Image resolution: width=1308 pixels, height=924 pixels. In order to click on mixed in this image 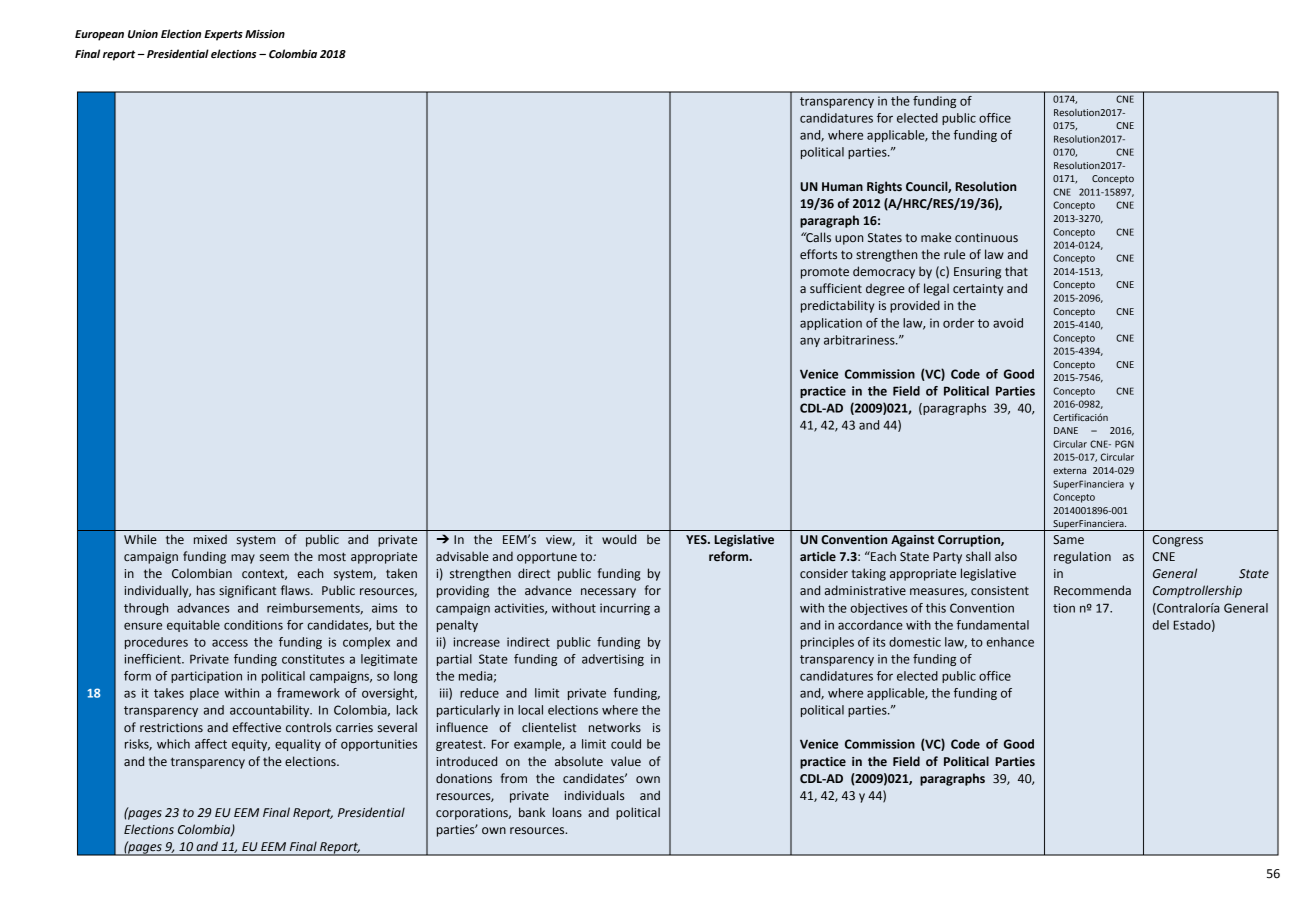, I will do `click(210, 539)`.
